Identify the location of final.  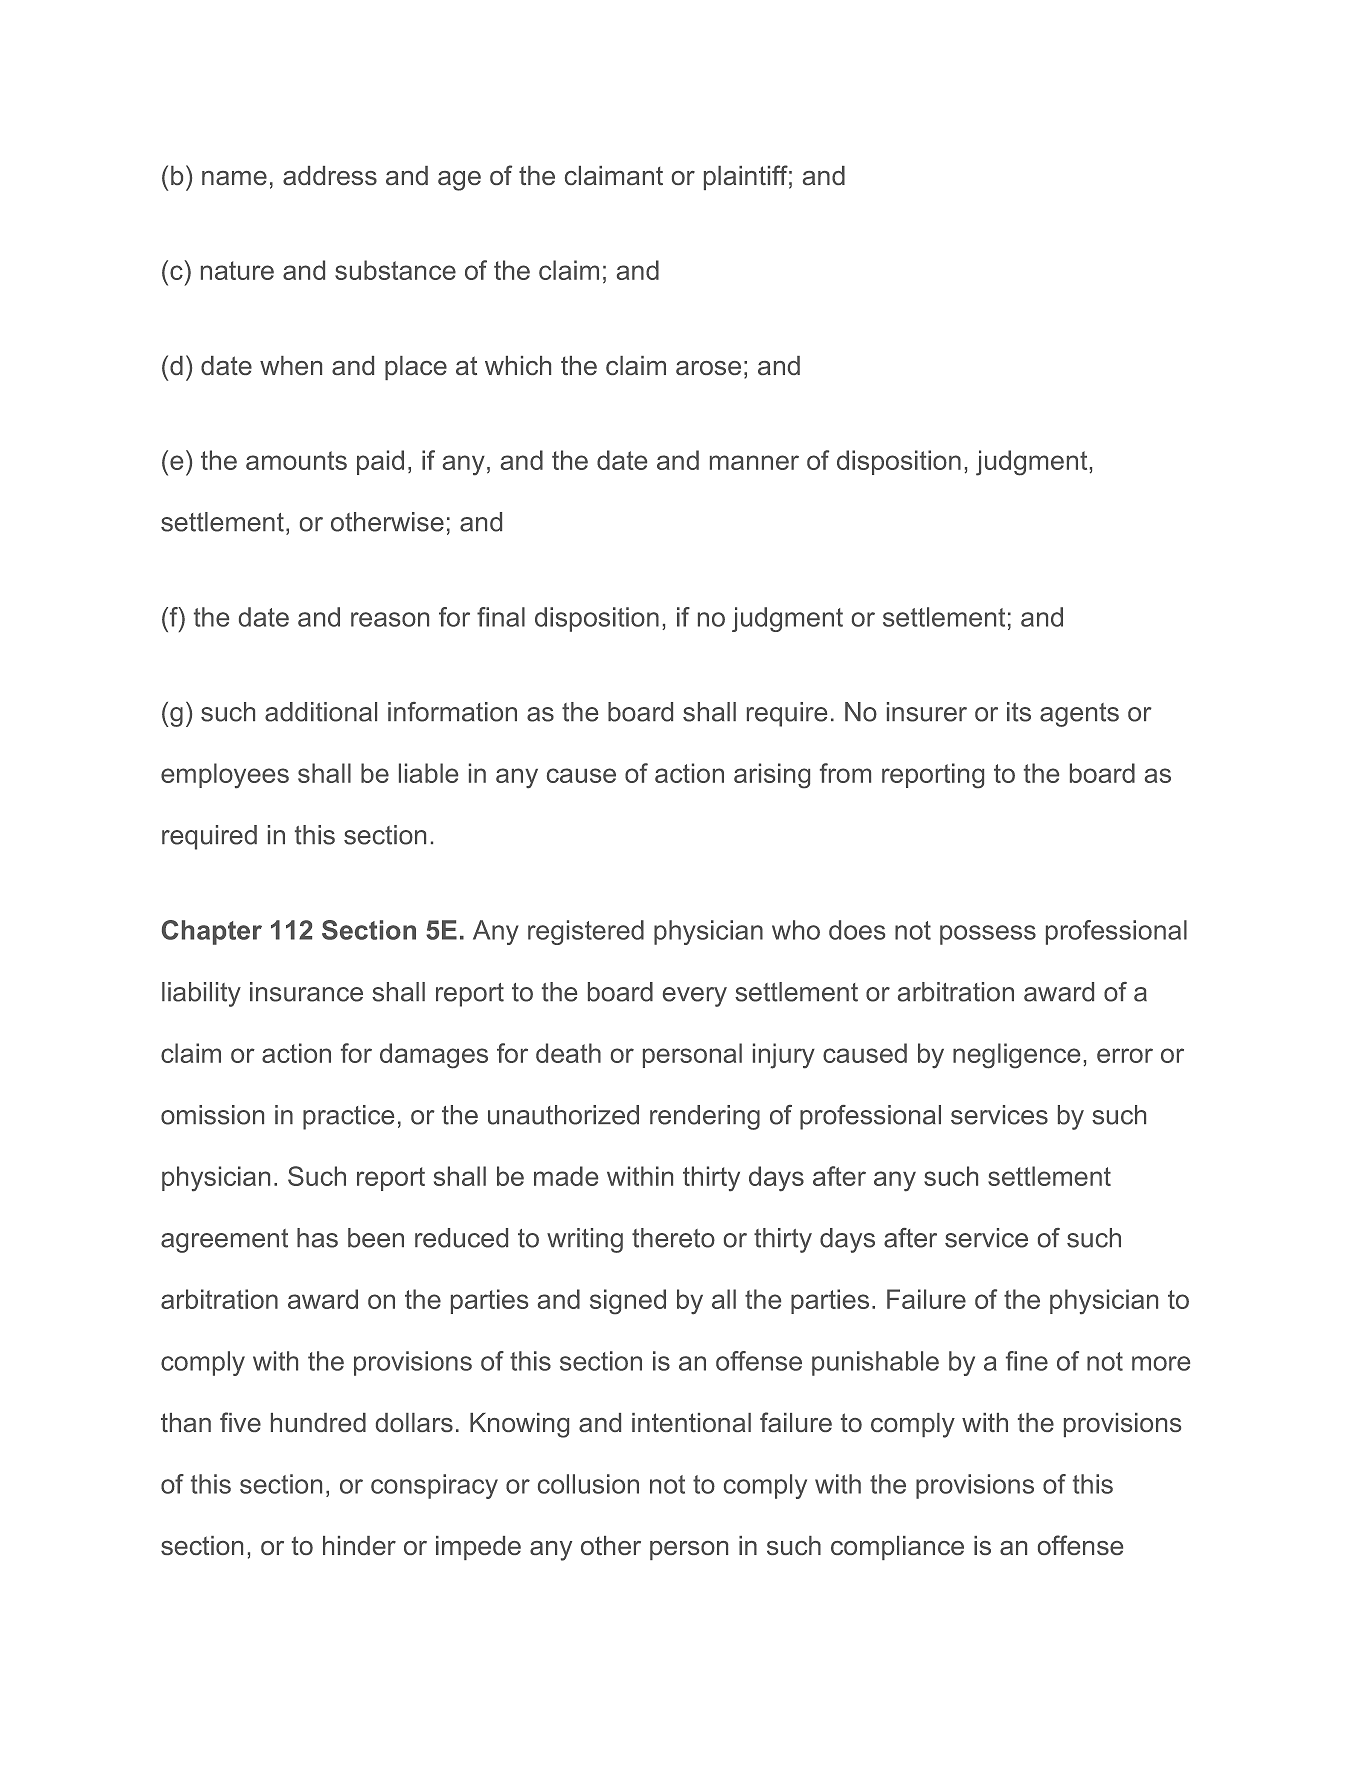
(501, 617).
